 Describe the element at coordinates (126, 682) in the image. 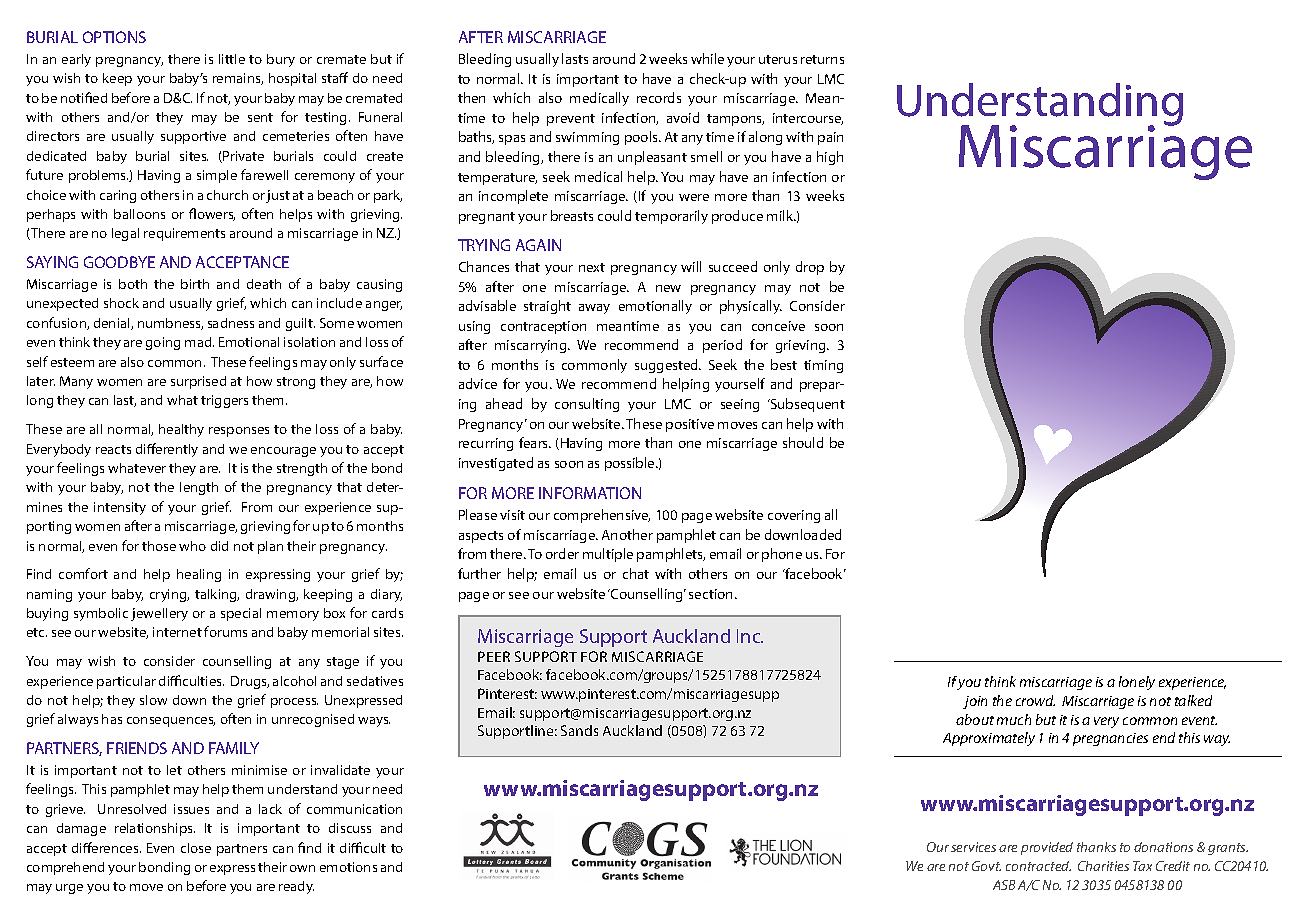

I see `particular` at that location.
